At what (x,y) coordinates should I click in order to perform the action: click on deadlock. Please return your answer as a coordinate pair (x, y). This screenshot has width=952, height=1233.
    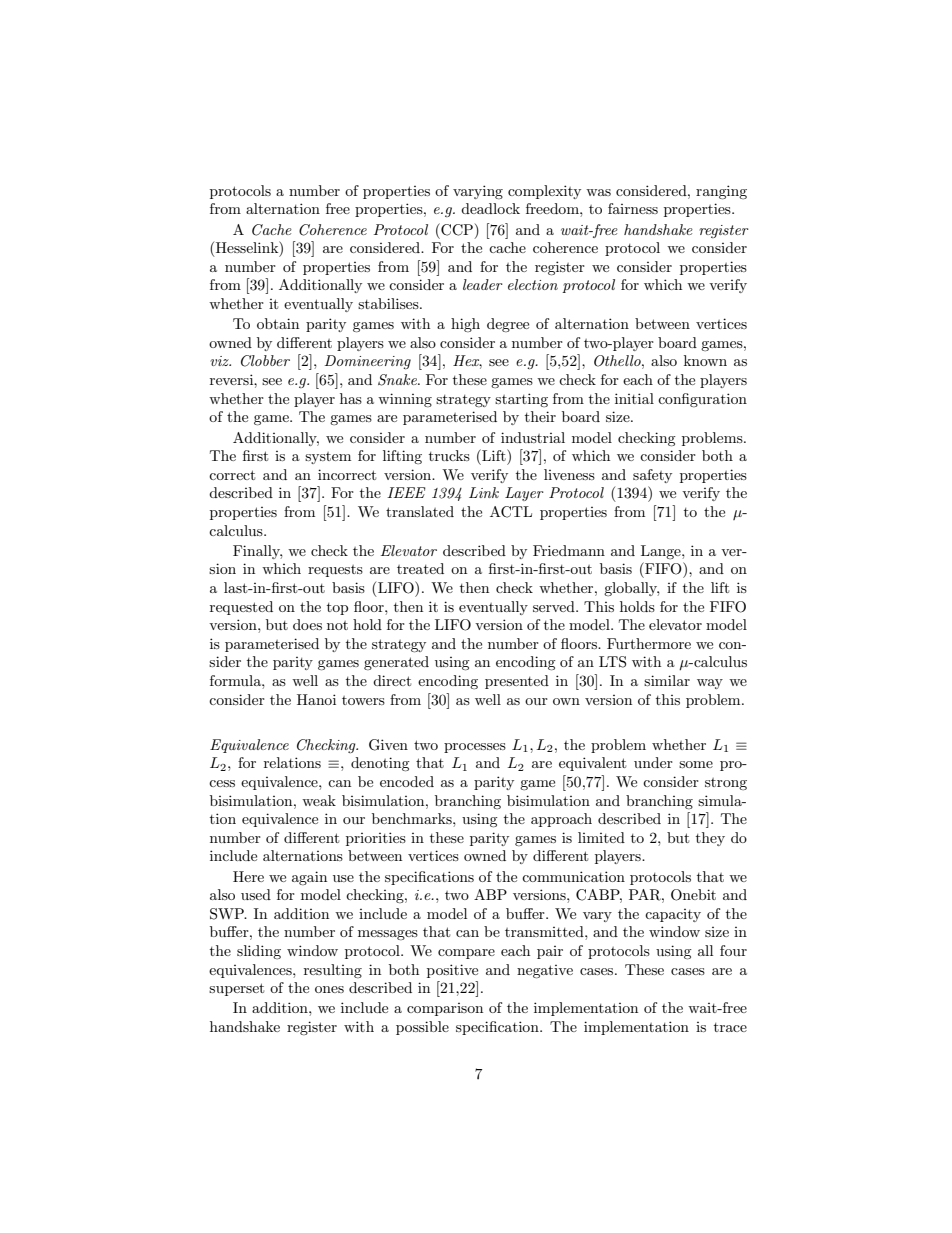
    Looking at the image, I should click on (490, 208).
